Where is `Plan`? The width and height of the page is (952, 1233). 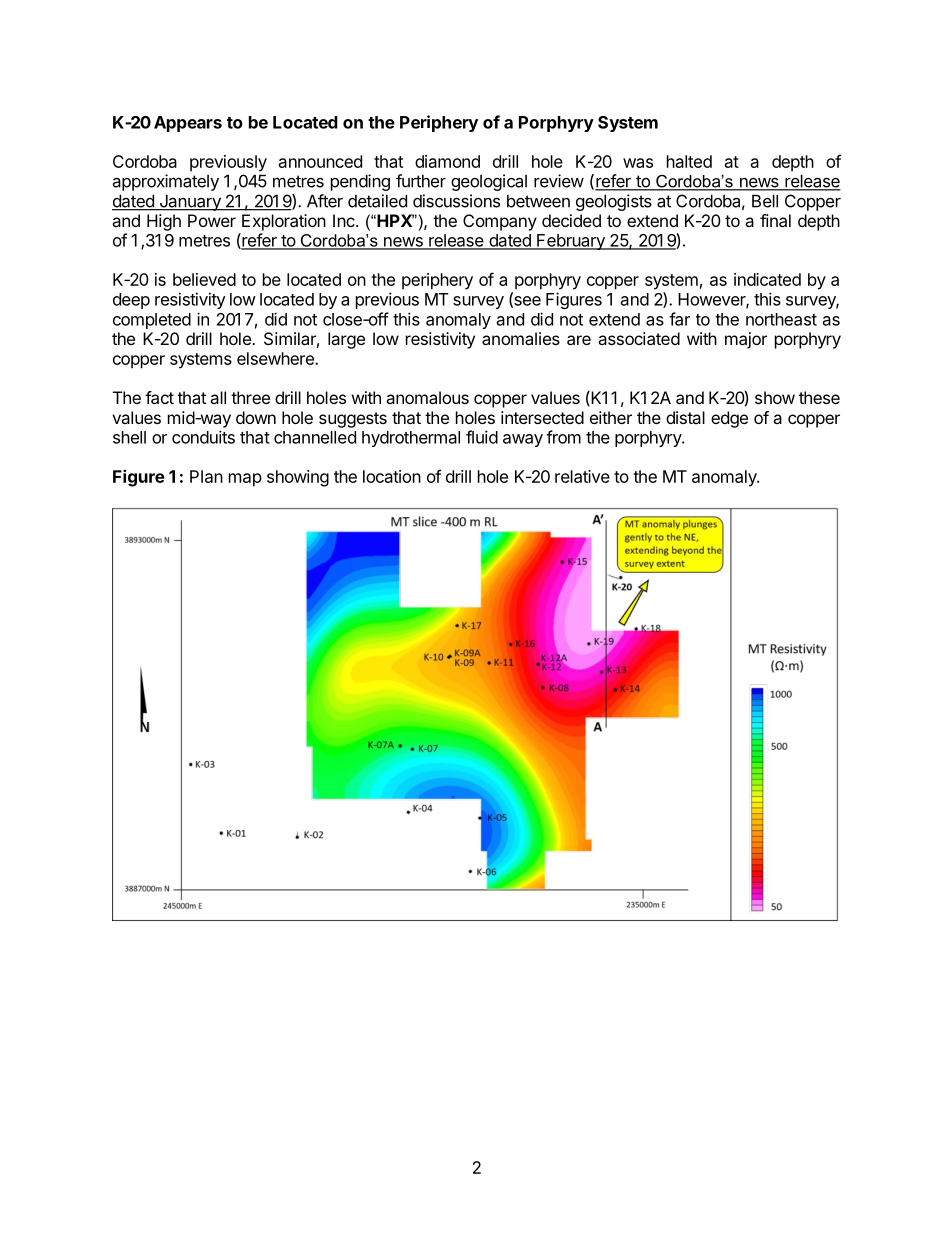
Plan is located at coordinates (206, 476).
